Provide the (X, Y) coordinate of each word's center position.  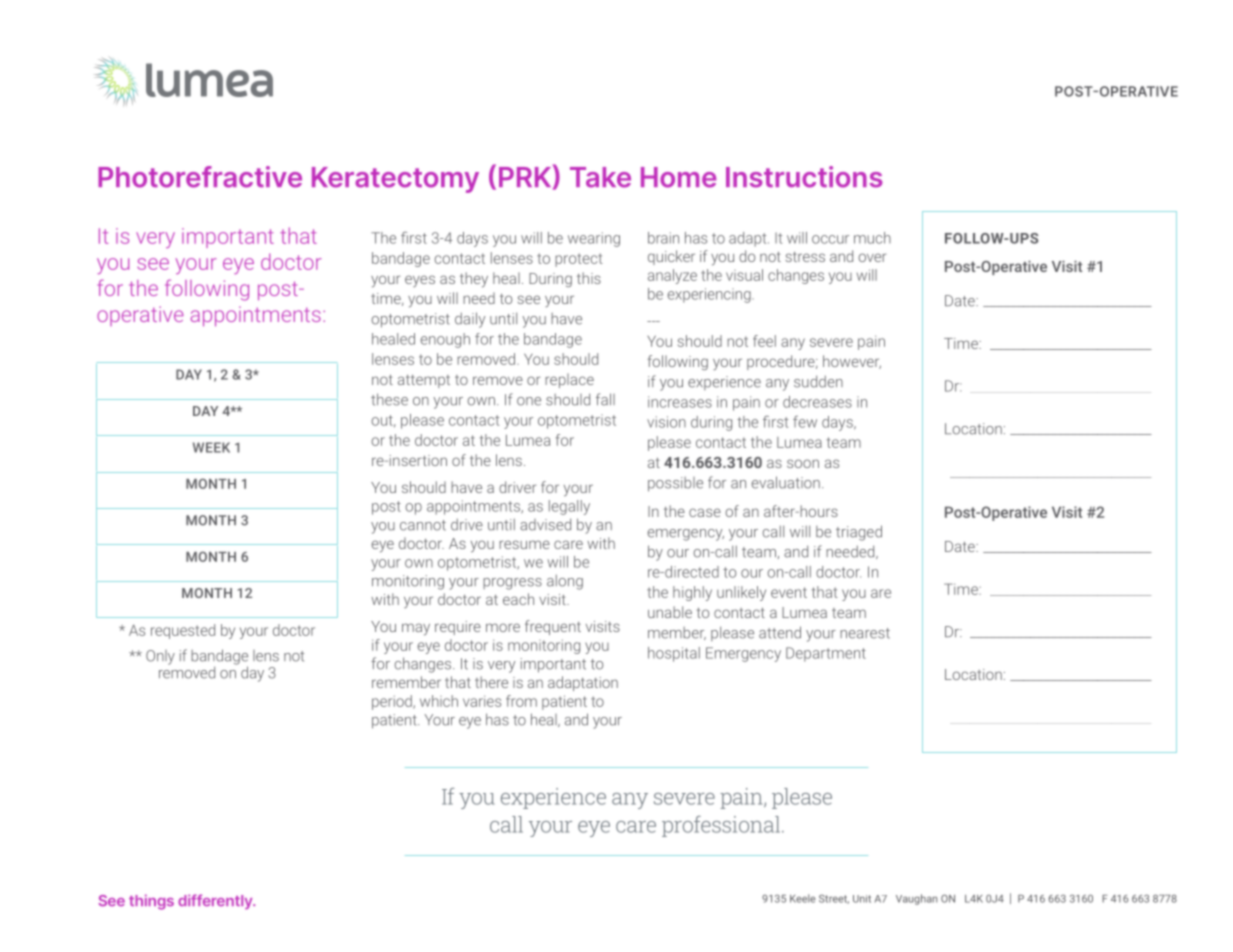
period (393, 702)
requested (183, 631)
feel (764, 341)
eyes (420, 281)
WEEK (211, 447)
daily (470, 320)
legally (569, 507)
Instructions (804, 177)
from (521, 701)
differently (216, 901)
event (789, 592)
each (518, 599)
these (389, 399)
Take (600, 177)
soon (803, 463)
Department (826, 654)
